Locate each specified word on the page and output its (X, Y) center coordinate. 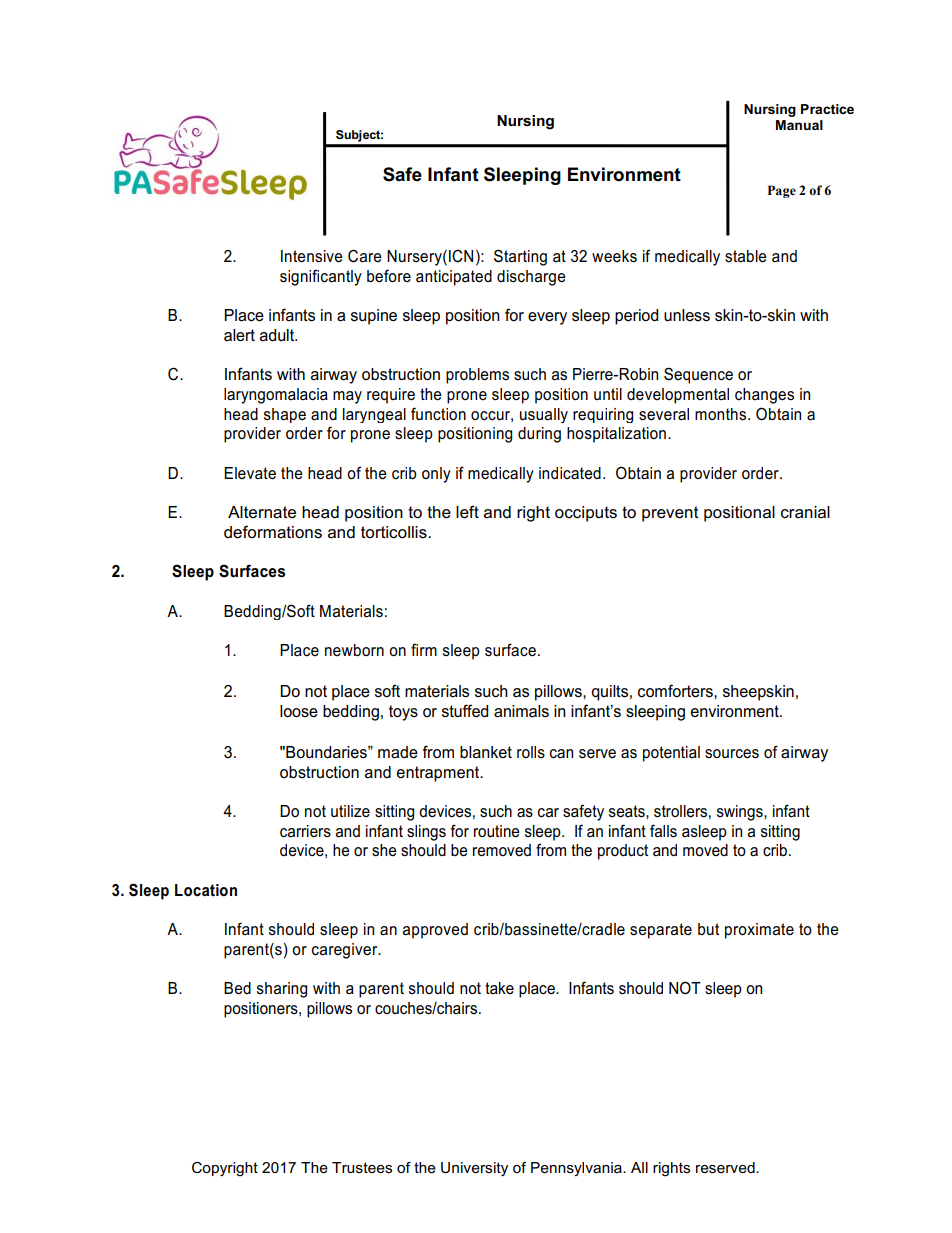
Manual (799, 125)
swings (741, 813)
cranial (805, 512)
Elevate (250, 473)
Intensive (312, 256)
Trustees (362, 1167)
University (474, 1169)
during (539, 435)
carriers (305, 831)
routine (497, 831)
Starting (520, 257)
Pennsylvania (577, 1169)
